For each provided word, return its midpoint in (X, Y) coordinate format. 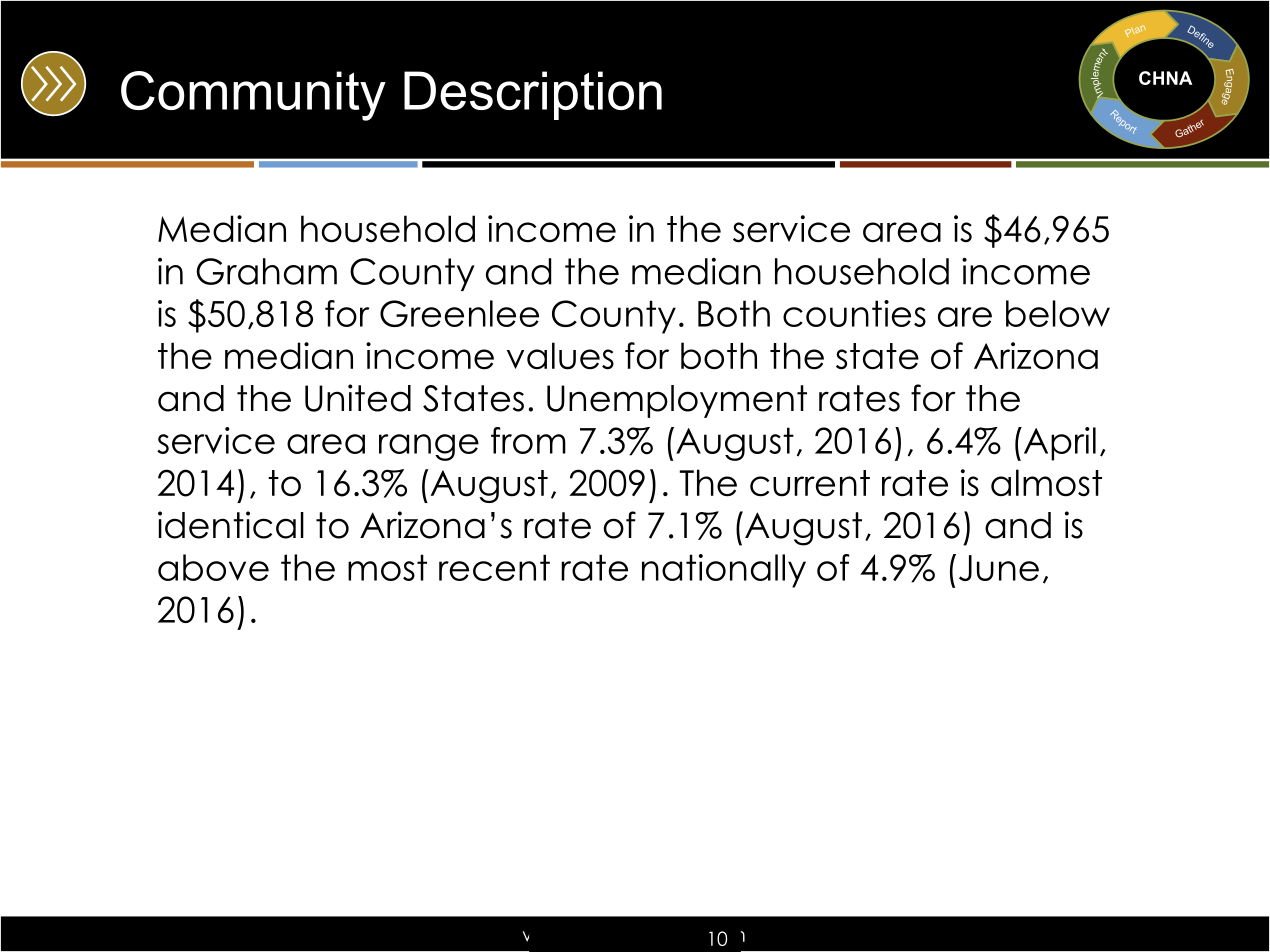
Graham (266, 271)
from (528, 440)
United (358, 398)
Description (533, 95)
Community (253, 96)
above (213, 567)
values (560, 356)
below (1058, 313)
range (429, 447)
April (1058, 444)
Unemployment (677, 401)
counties (854, 313)
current (810, 483)
